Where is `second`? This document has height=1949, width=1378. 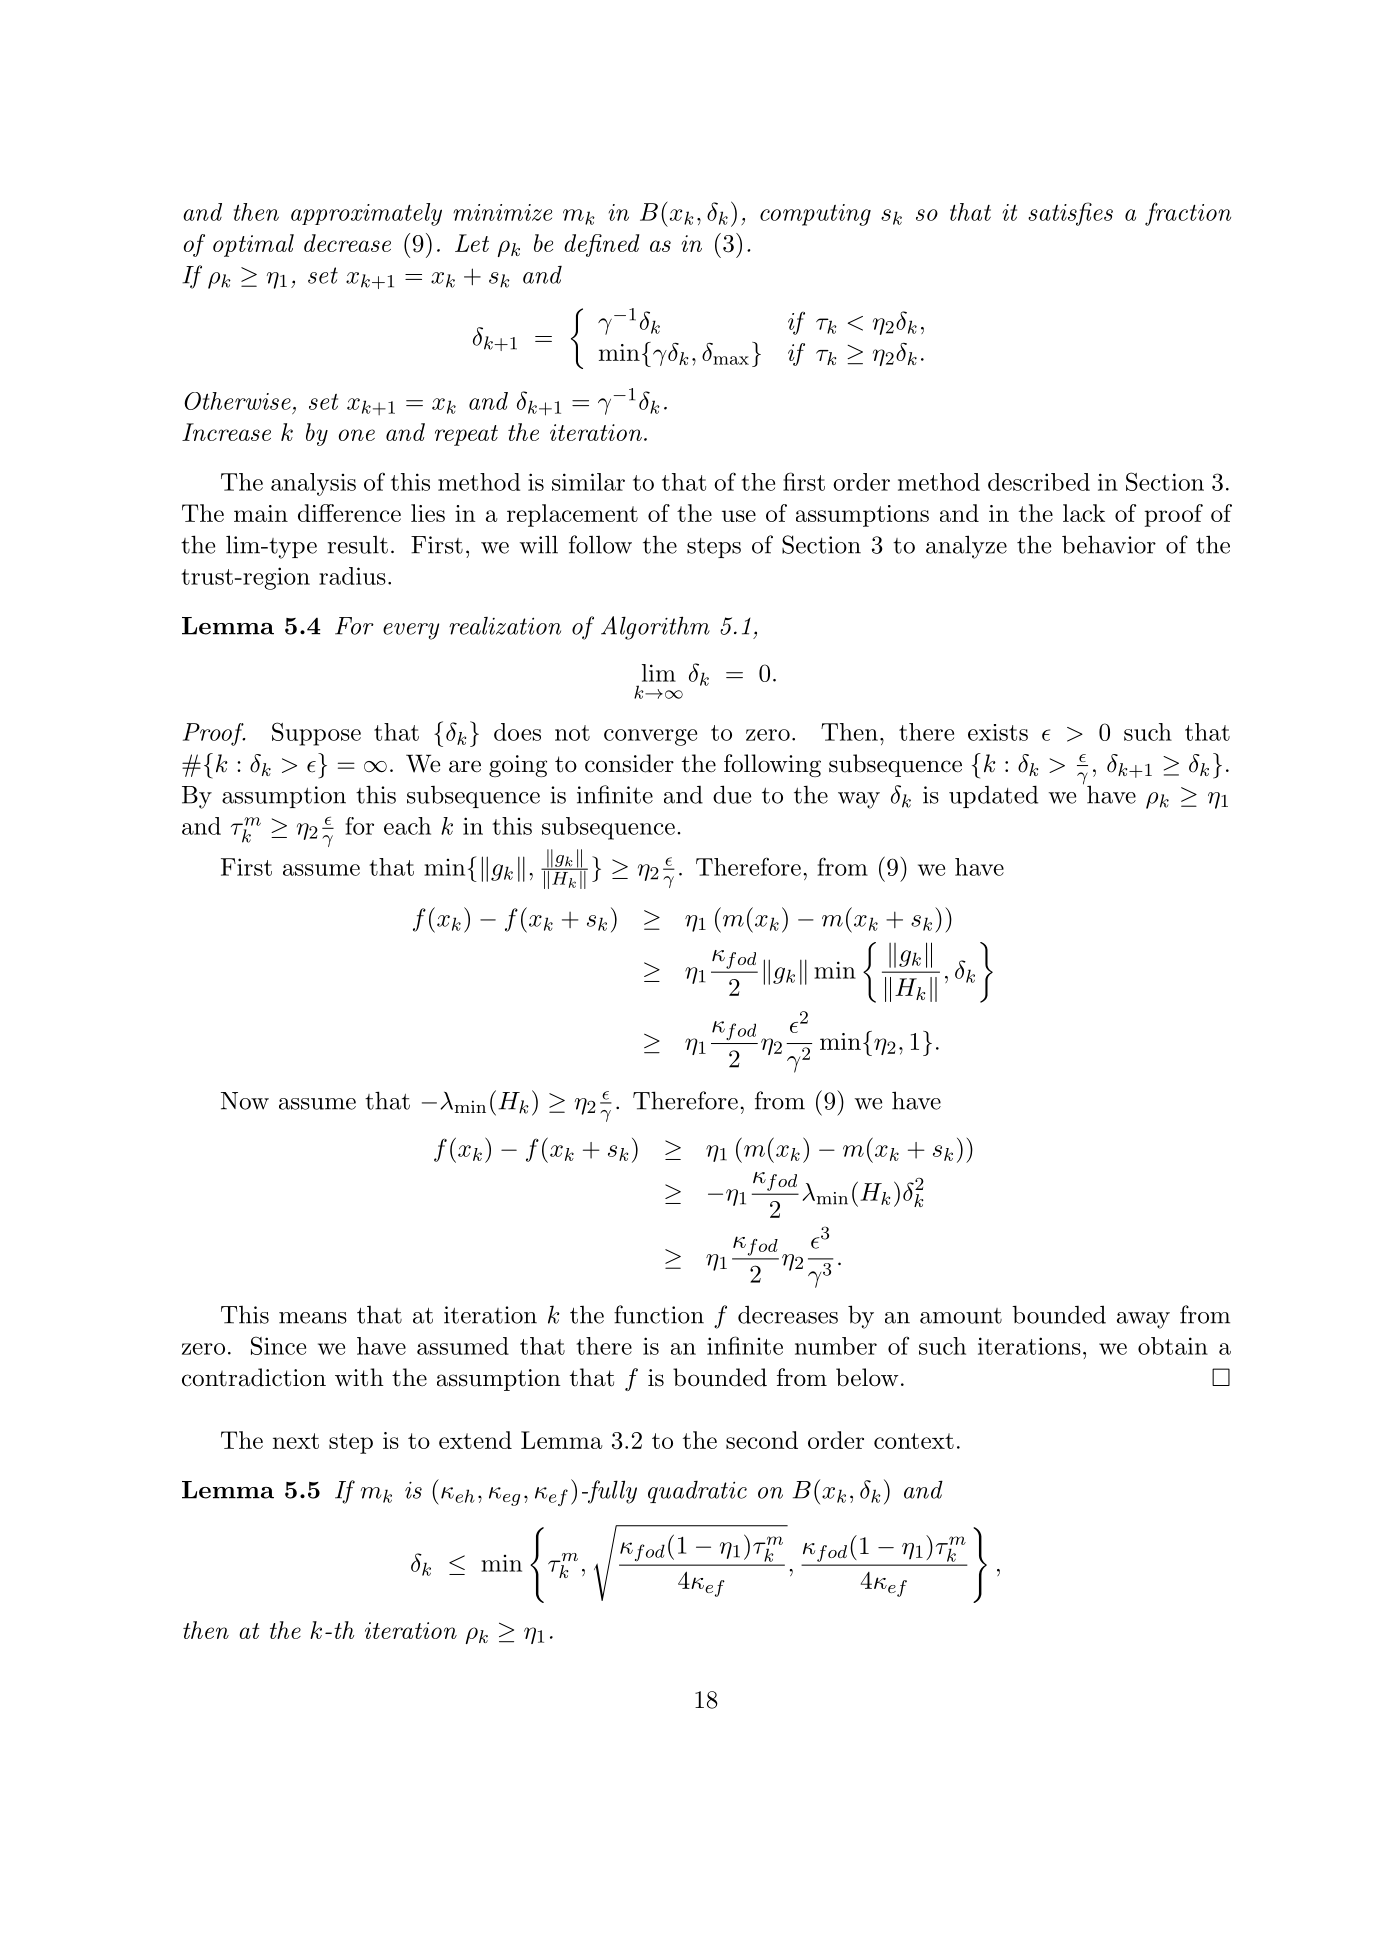 second is located at coordinates (762, 1440).
